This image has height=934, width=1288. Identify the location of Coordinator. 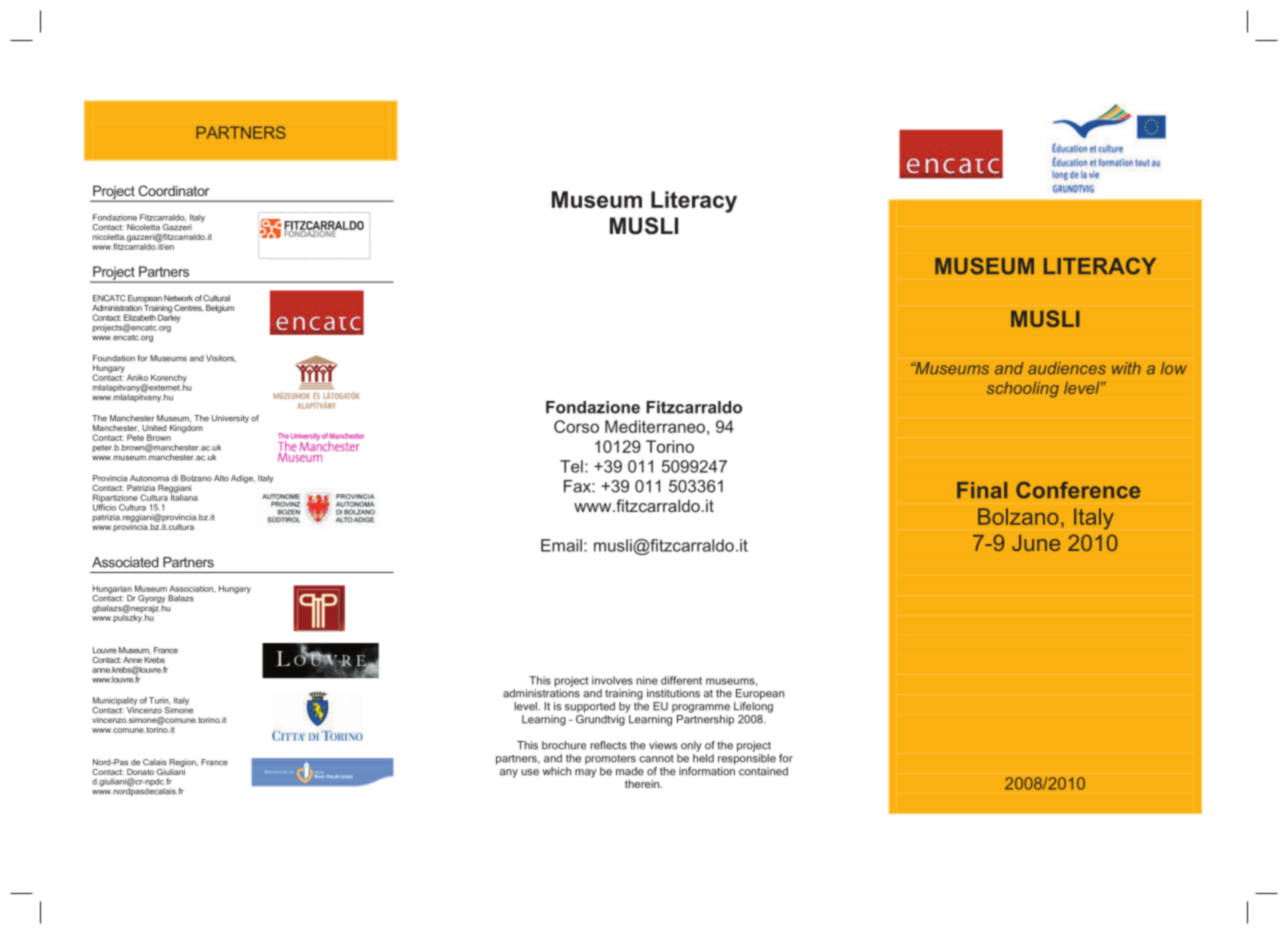
(174, 190).
